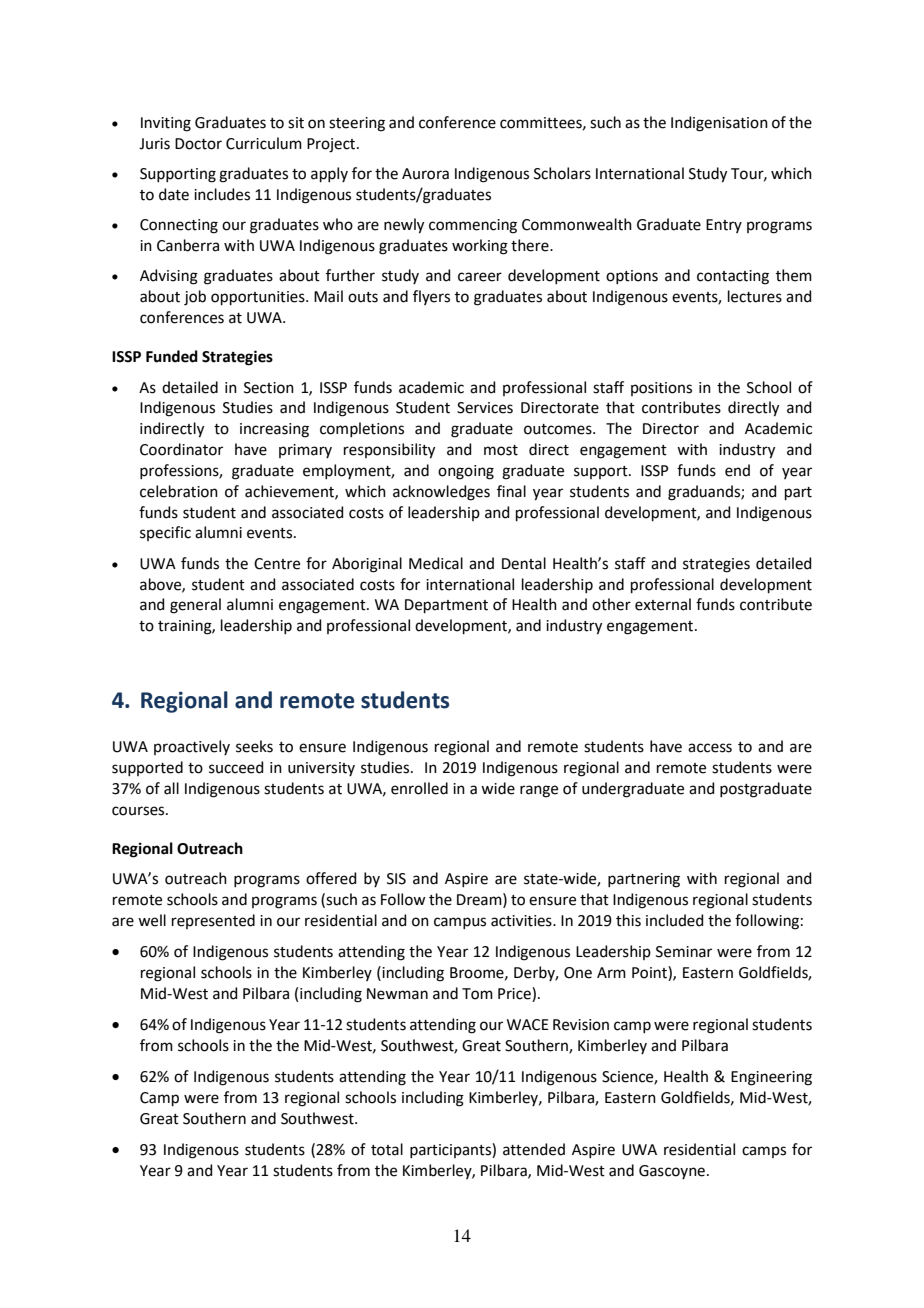  I want to click on Aurora, so click(425, 174).
